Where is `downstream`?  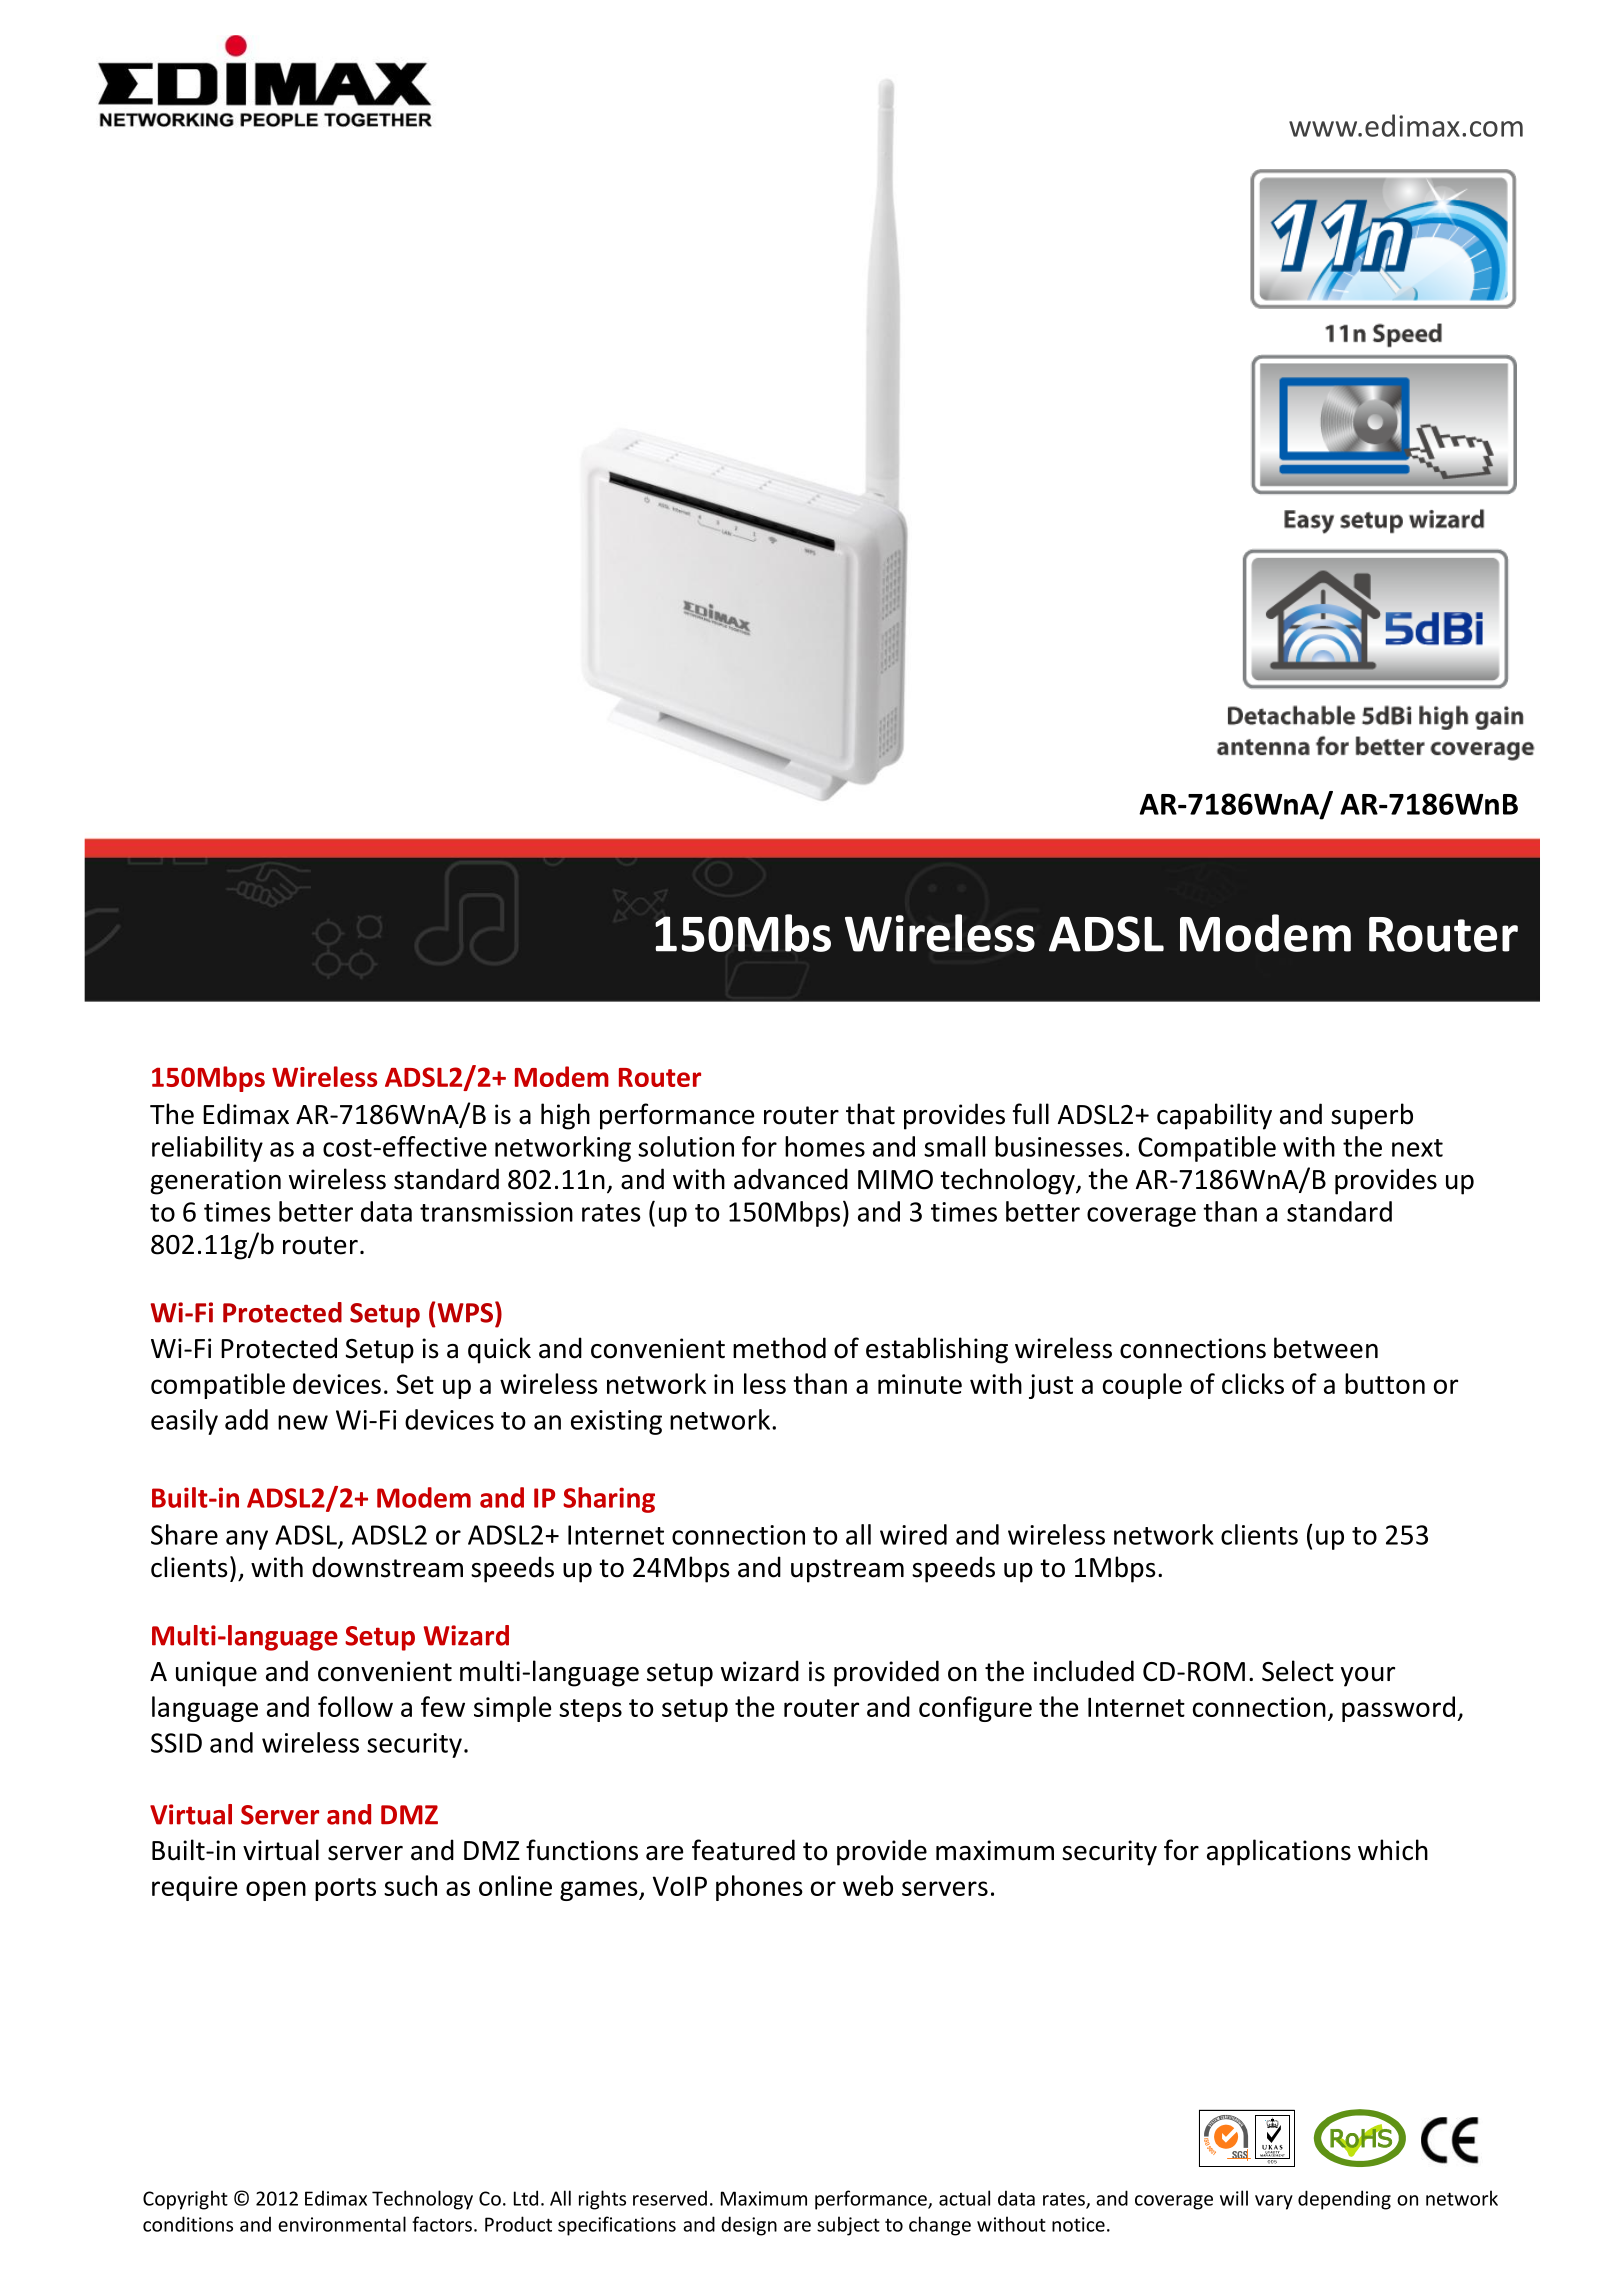
downstream is located at coordinates (387, 1567).
